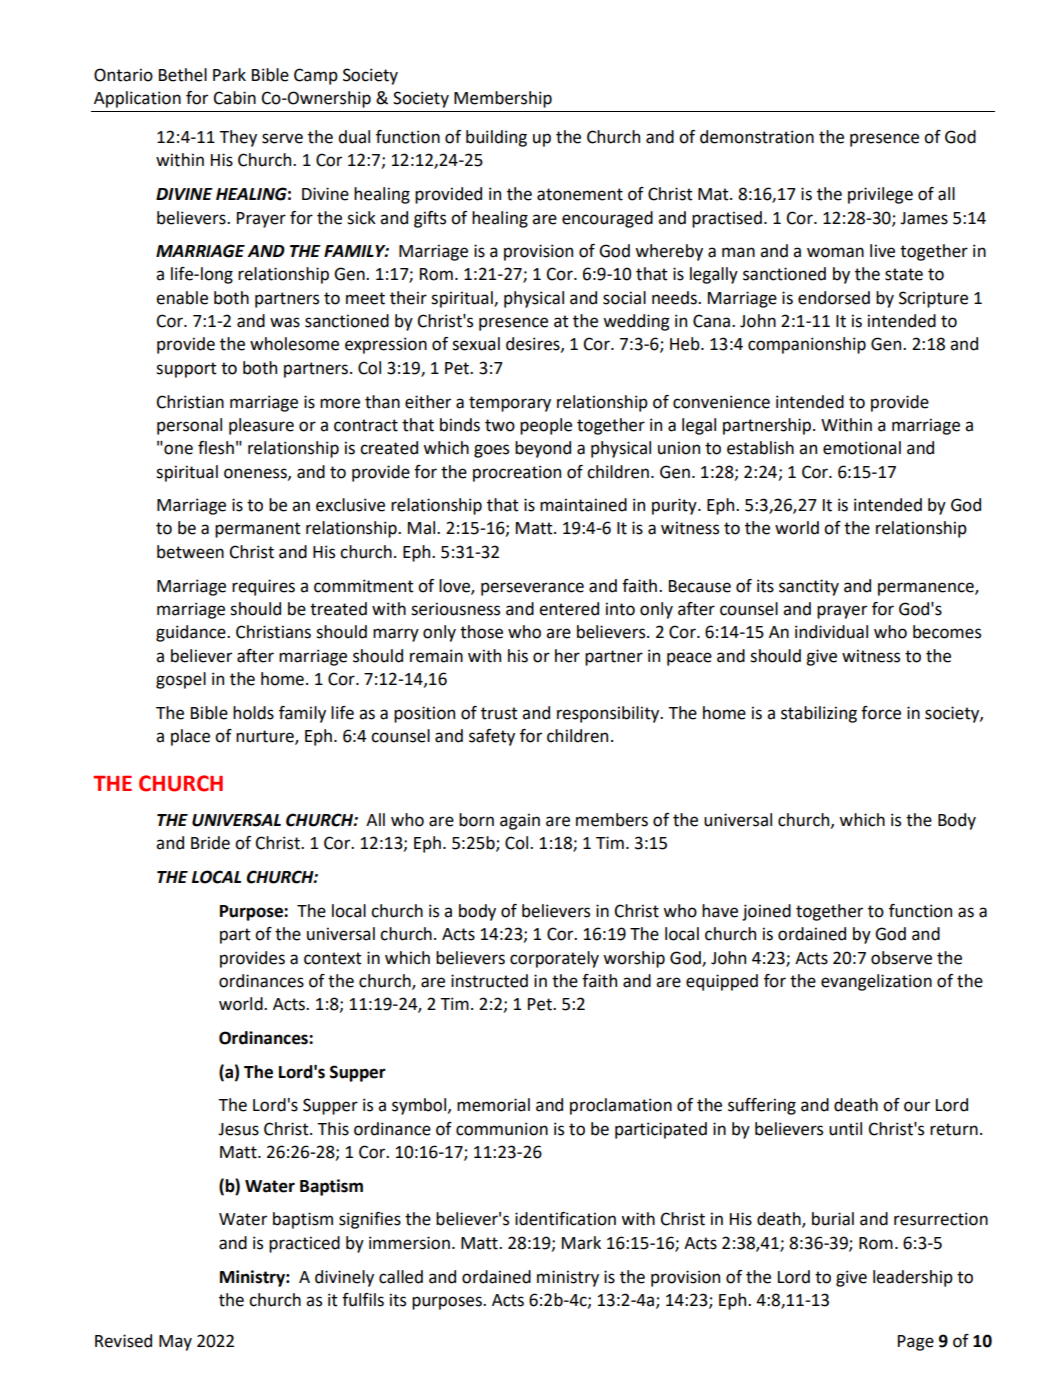  I want to click on May, so click(175, 1343).
